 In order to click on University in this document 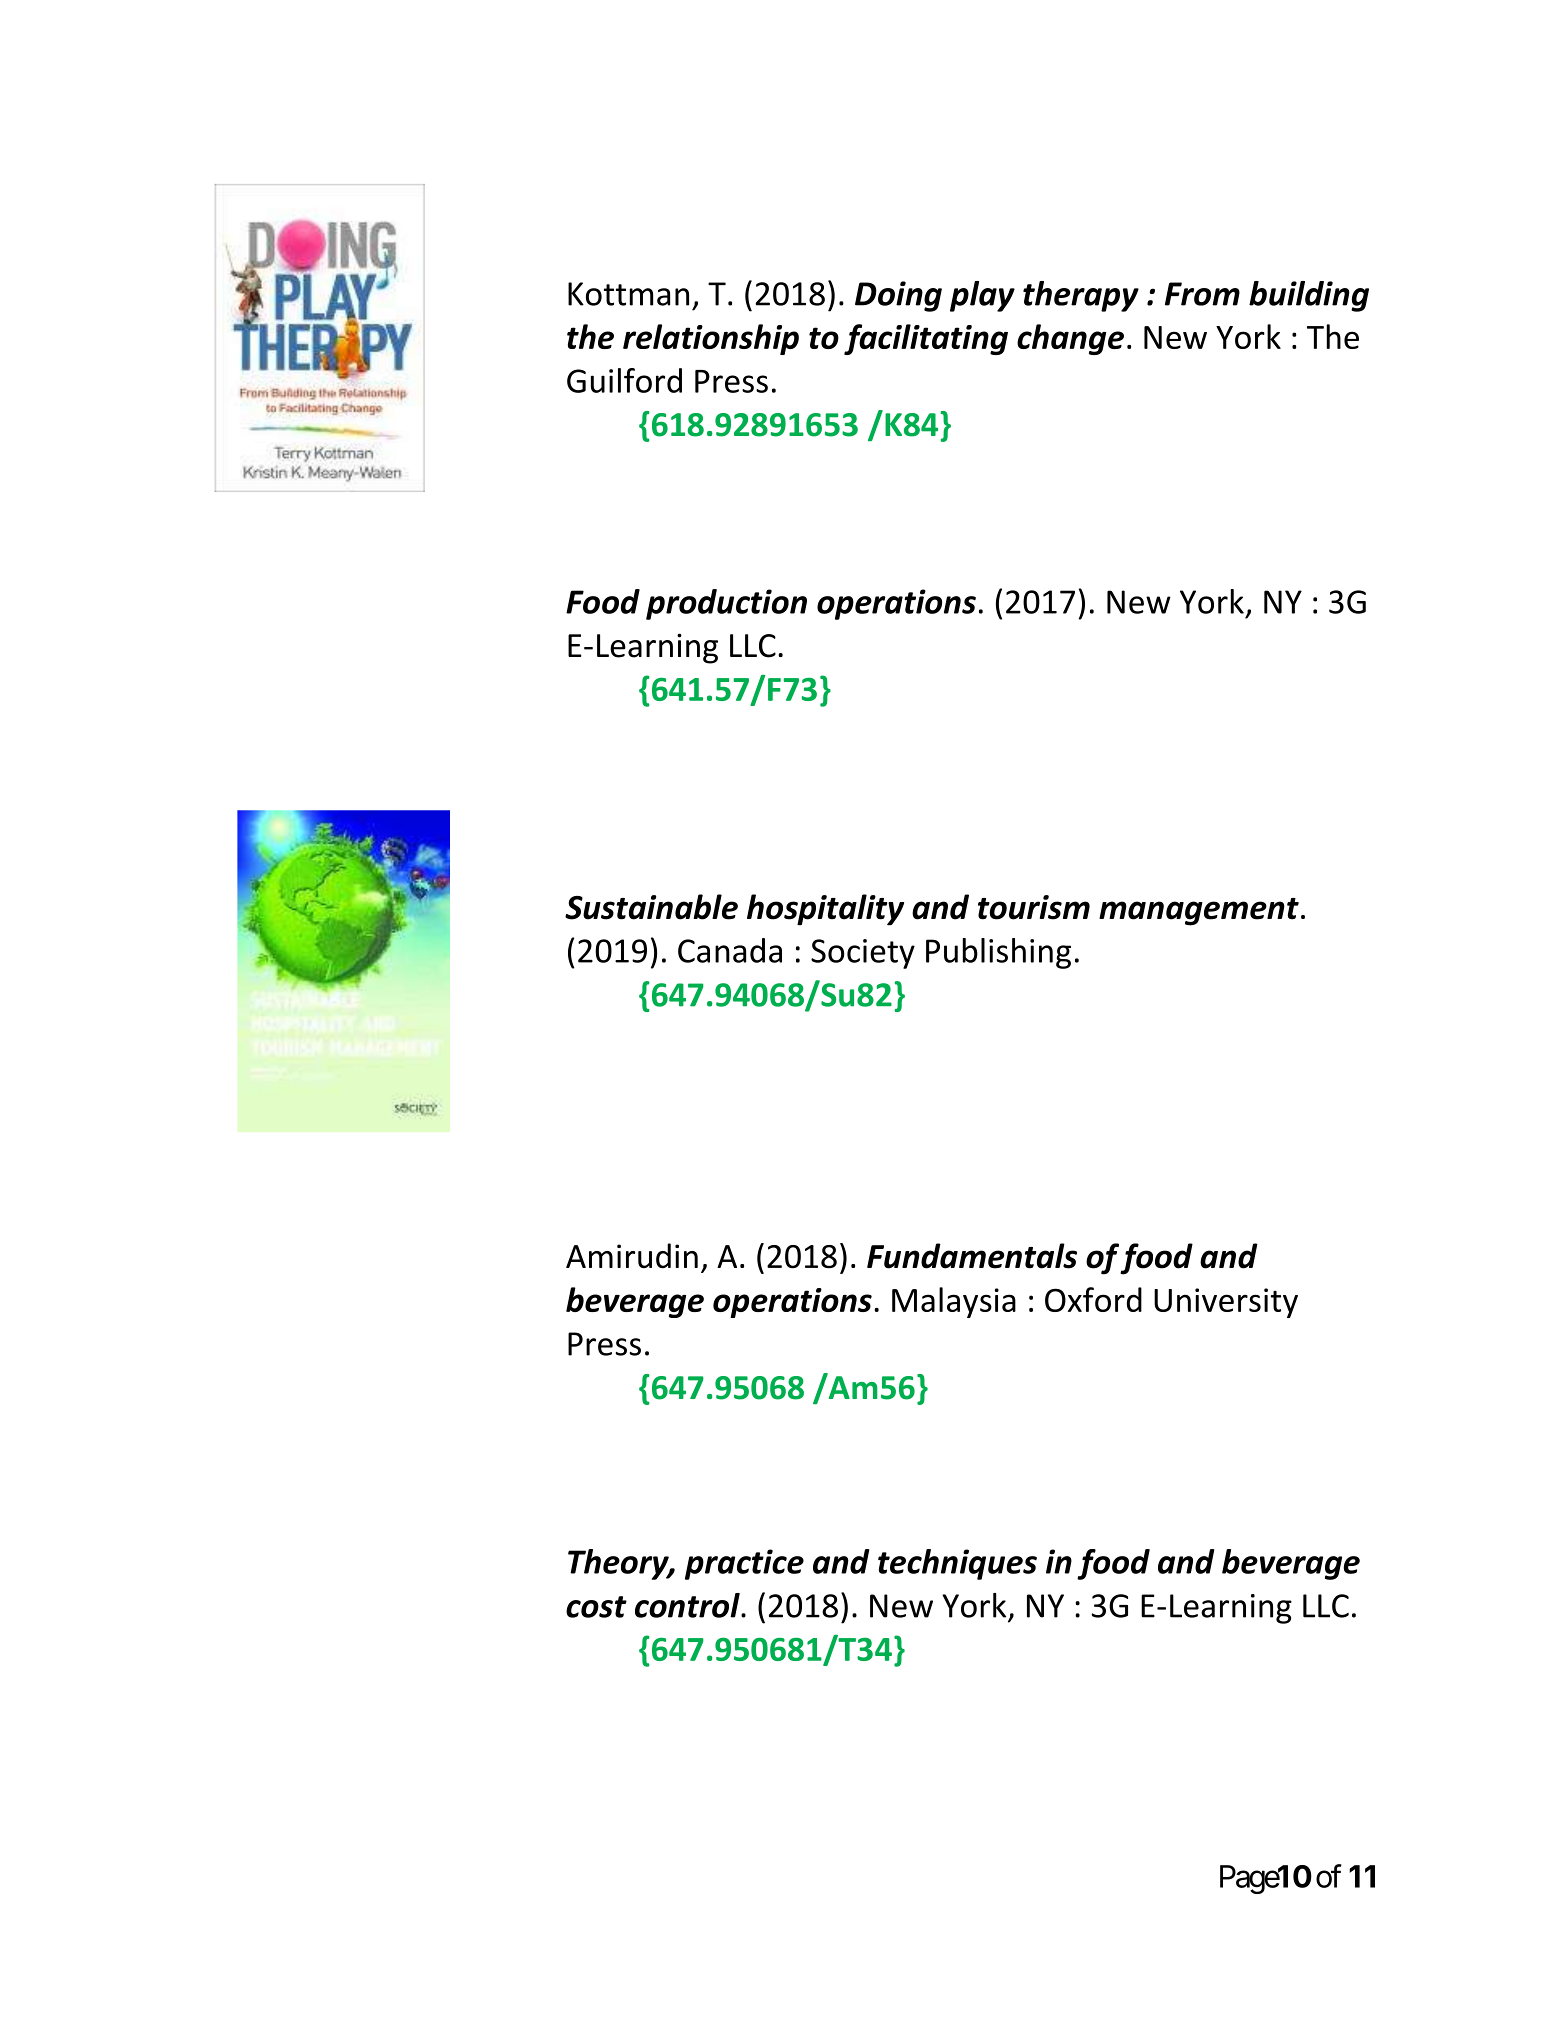, I will do `click(1226, 1303)`.
